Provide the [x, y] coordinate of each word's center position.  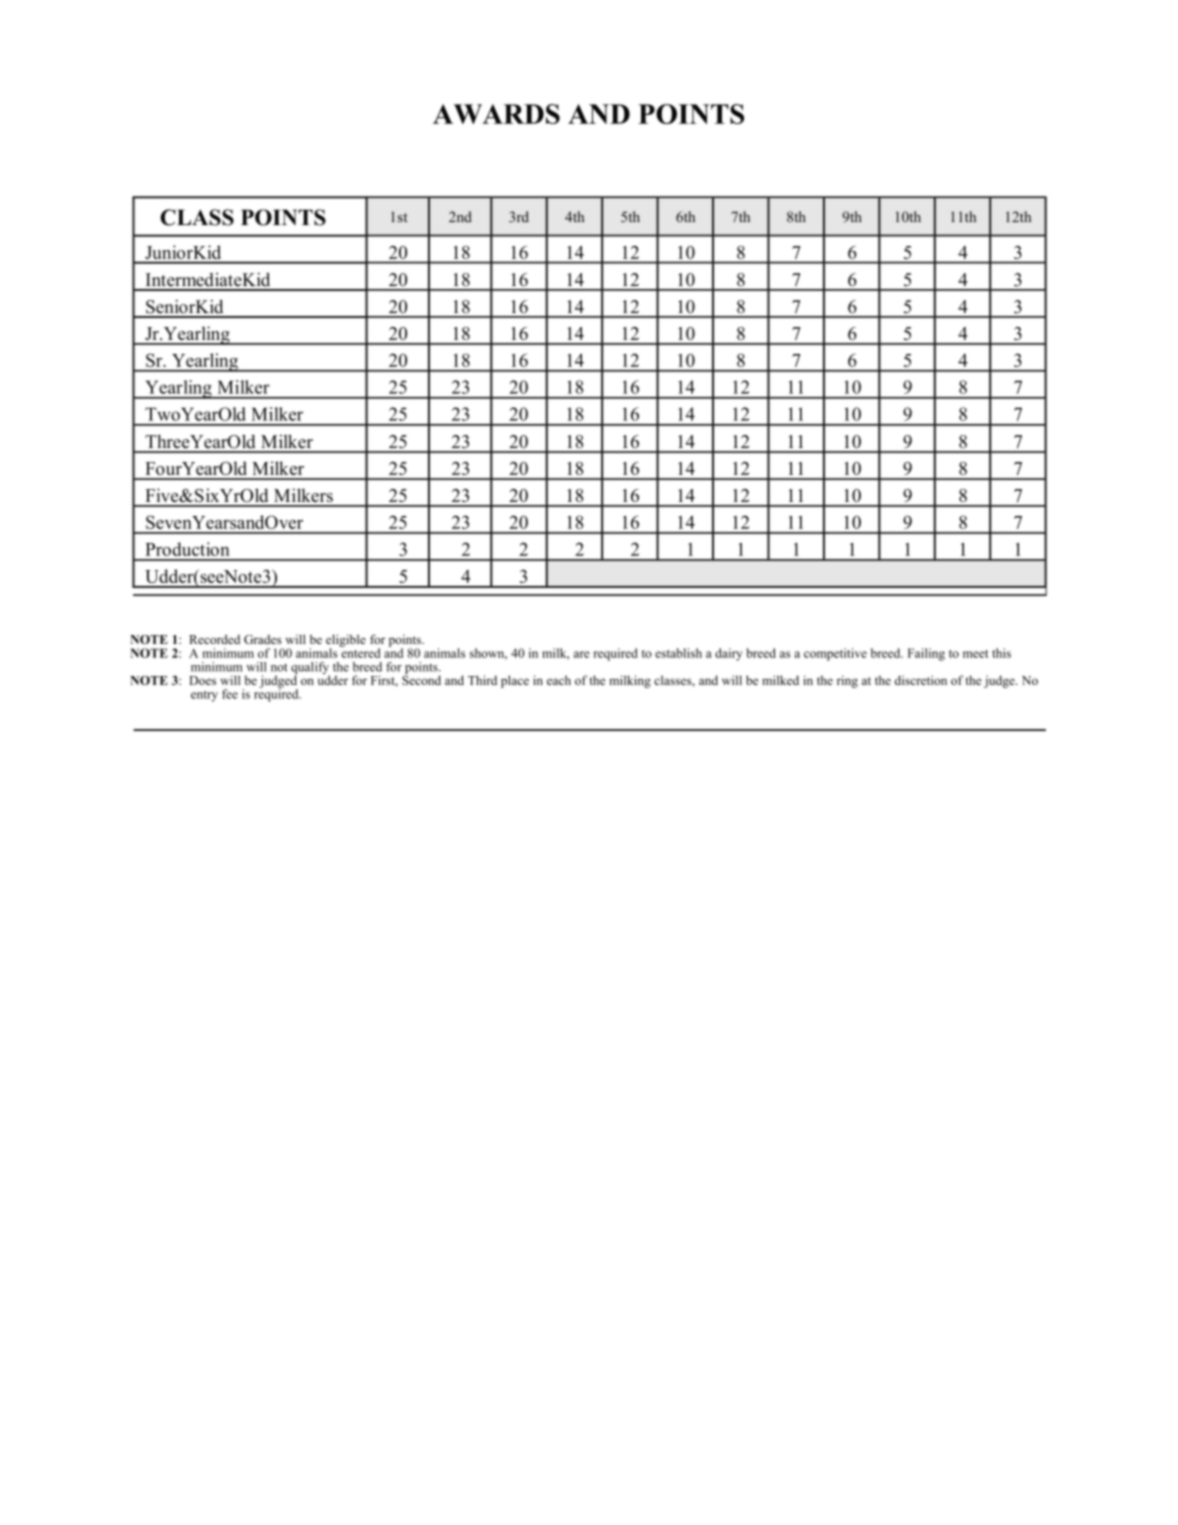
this [1001, 653]
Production [187, 549]
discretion [921, 680]
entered [360, 652]
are [582, 654]
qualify [310, 669]
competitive [835, 654]
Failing [926, 654]
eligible [346, 641]
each [559, 680]
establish [678, 653]
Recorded [214, 639]
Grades [263, 639]
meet [975, 654]
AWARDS [496, 114]
